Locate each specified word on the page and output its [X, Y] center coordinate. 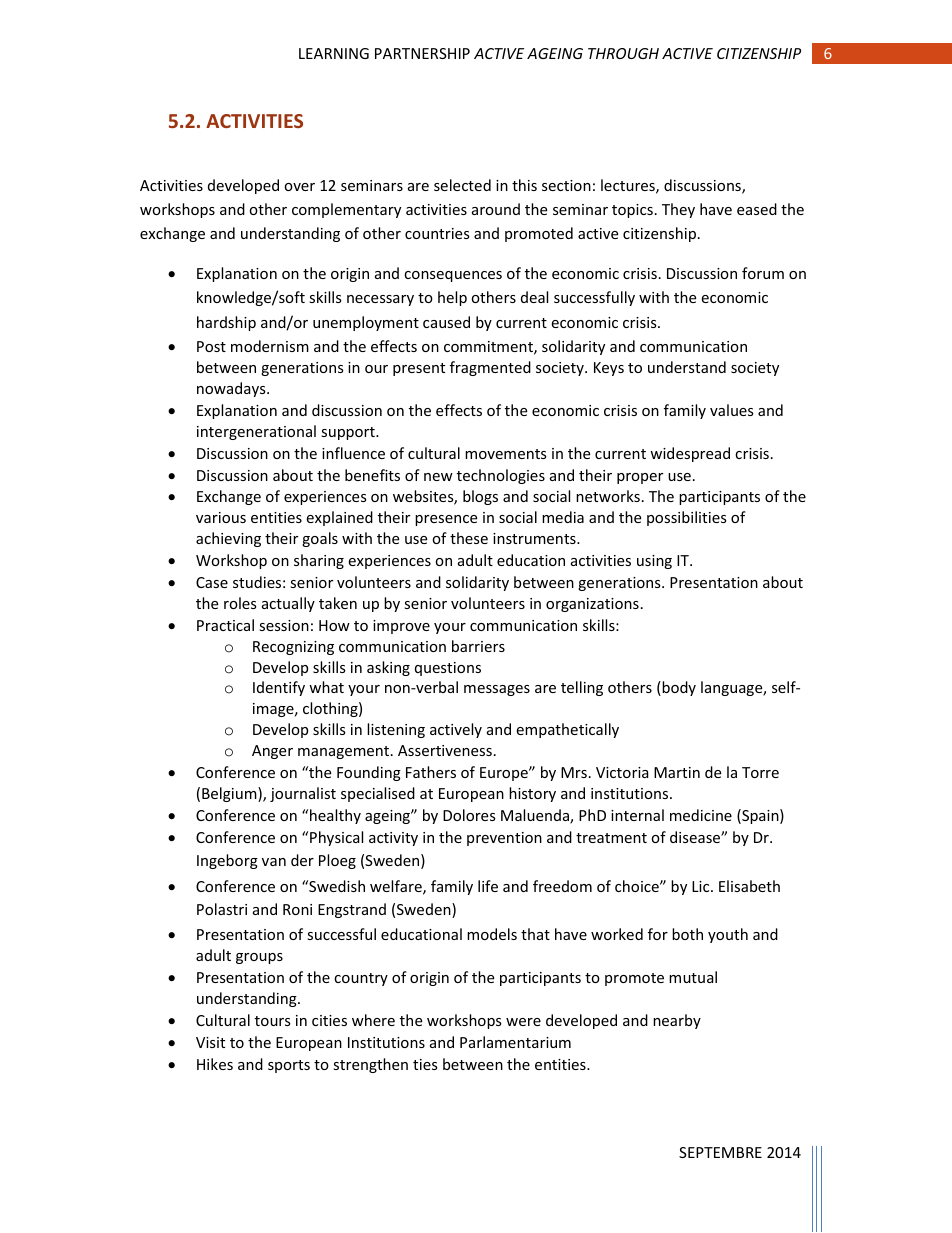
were [523, 1022]
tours [273, 1021]
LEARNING [334, 53]
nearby [677, 1021]
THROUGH [623, 53]
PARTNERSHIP [422, 53]
